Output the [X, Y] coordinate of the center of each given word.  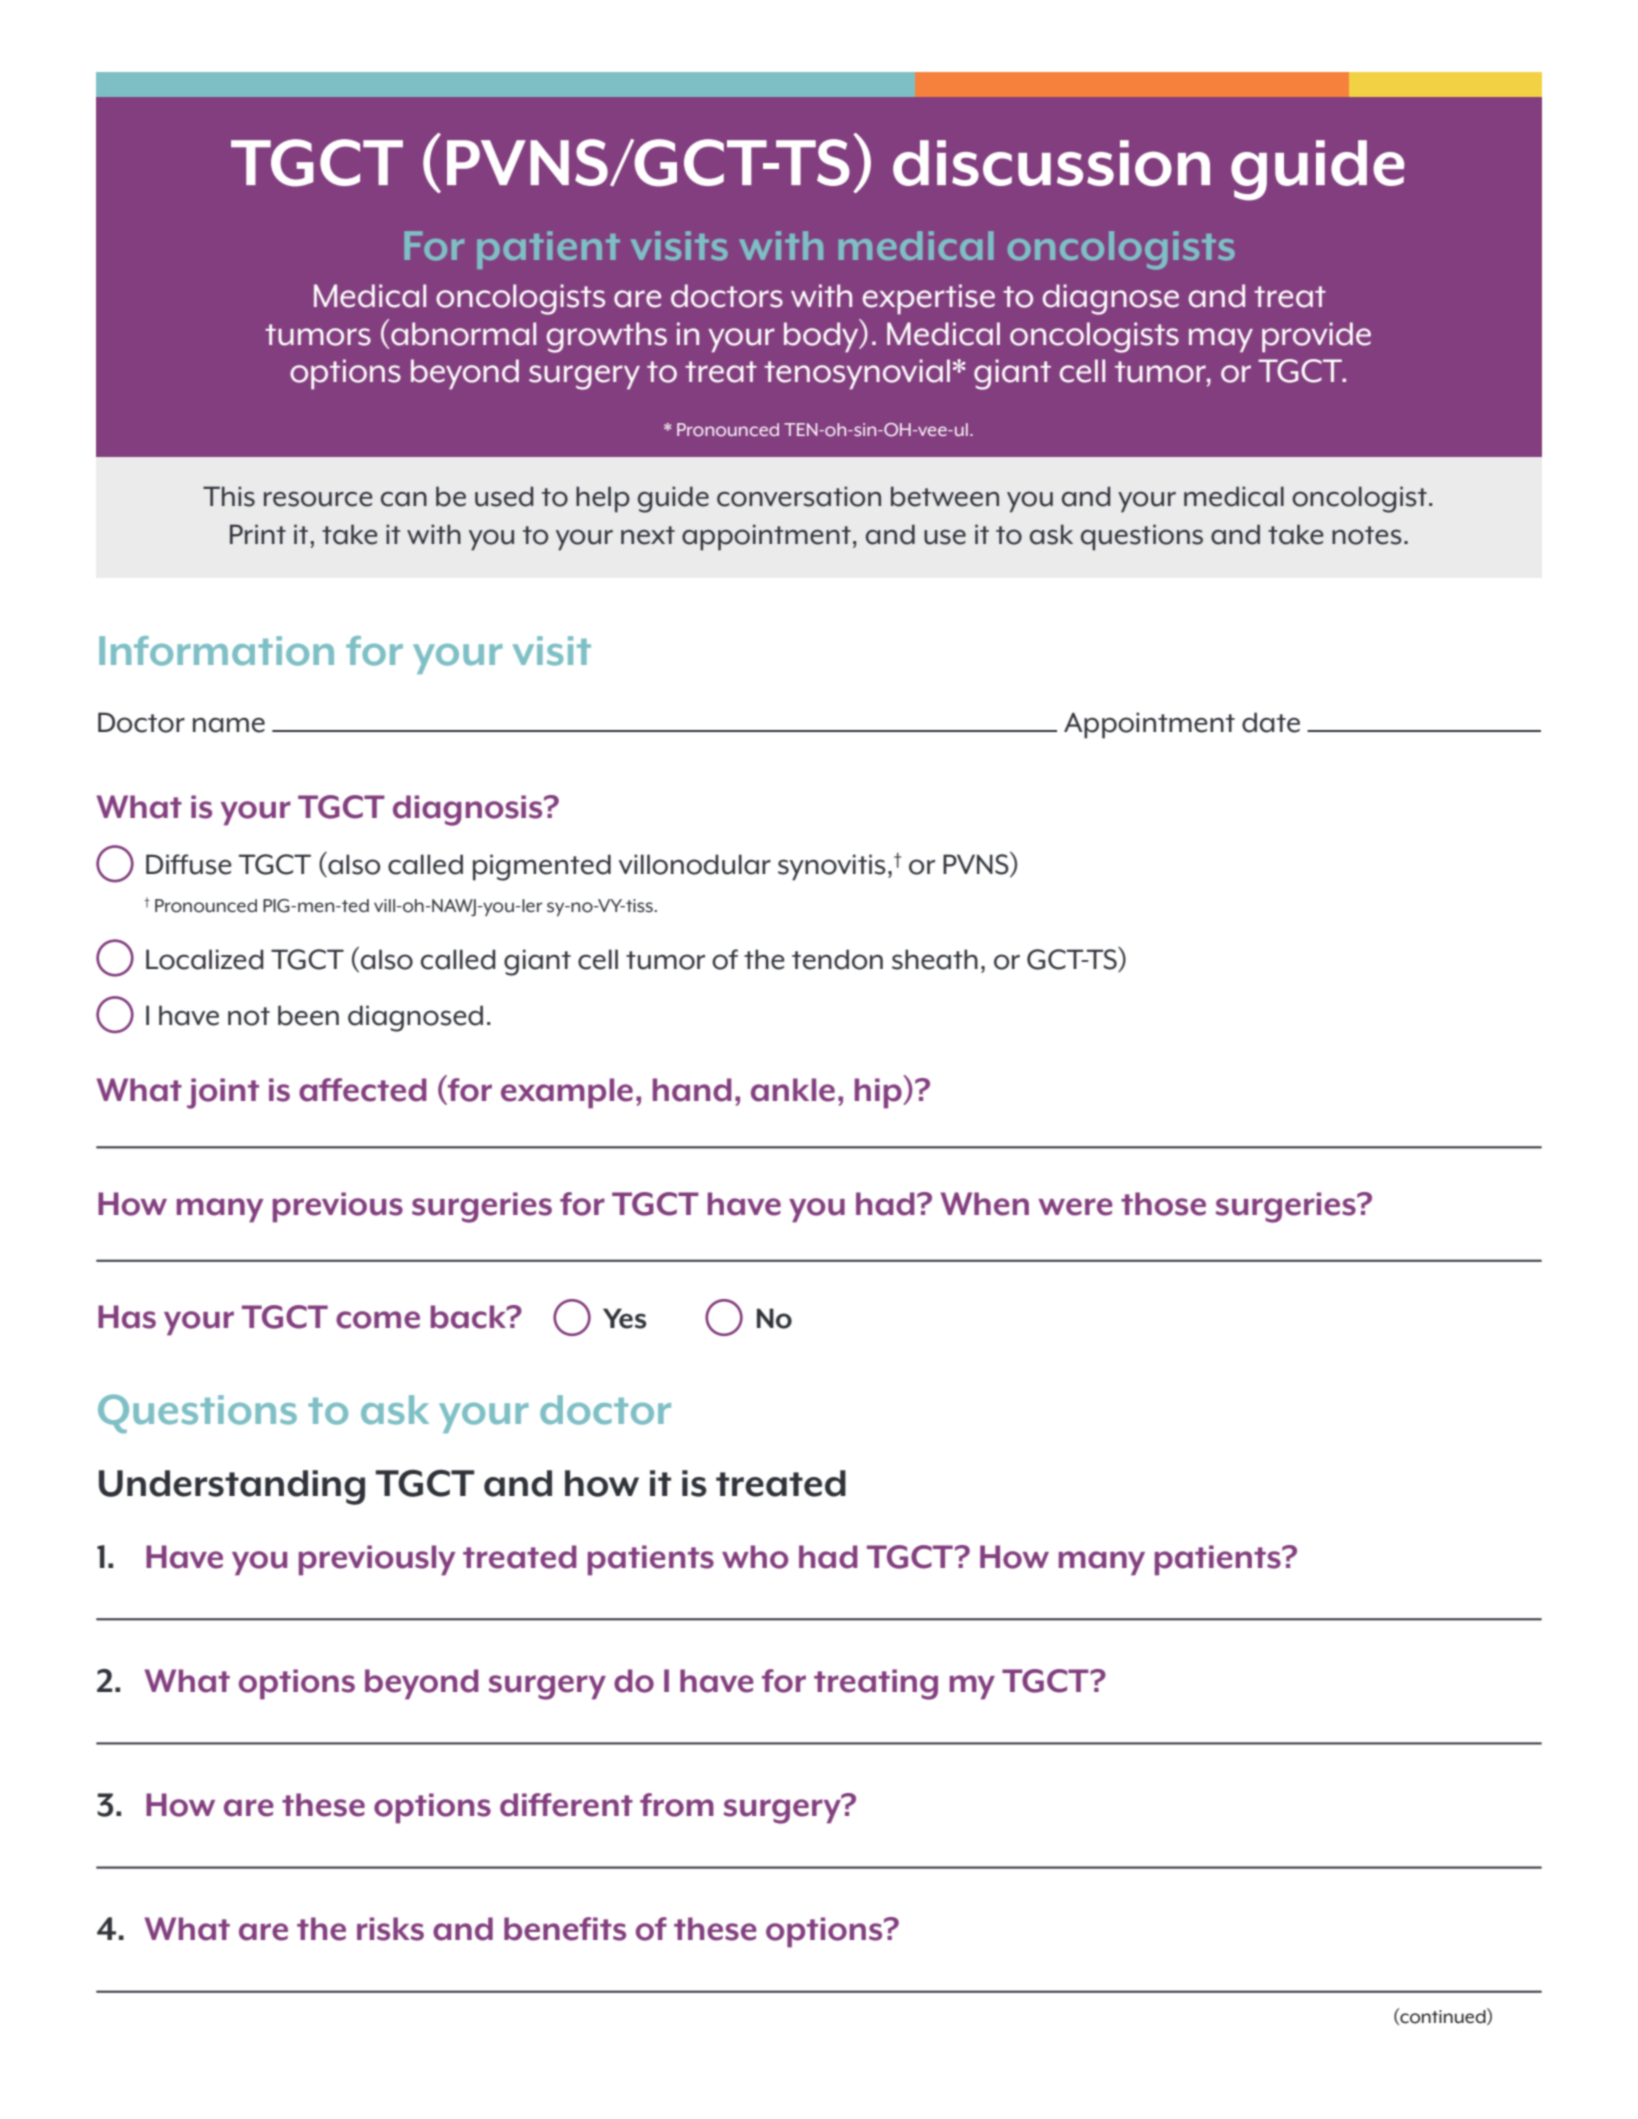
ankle [793, 1090]
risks [390, 1929]
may [1221, 340]
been [308, 1015]
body [822, 336]
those [1163, 1204]
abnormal [463, 334]
